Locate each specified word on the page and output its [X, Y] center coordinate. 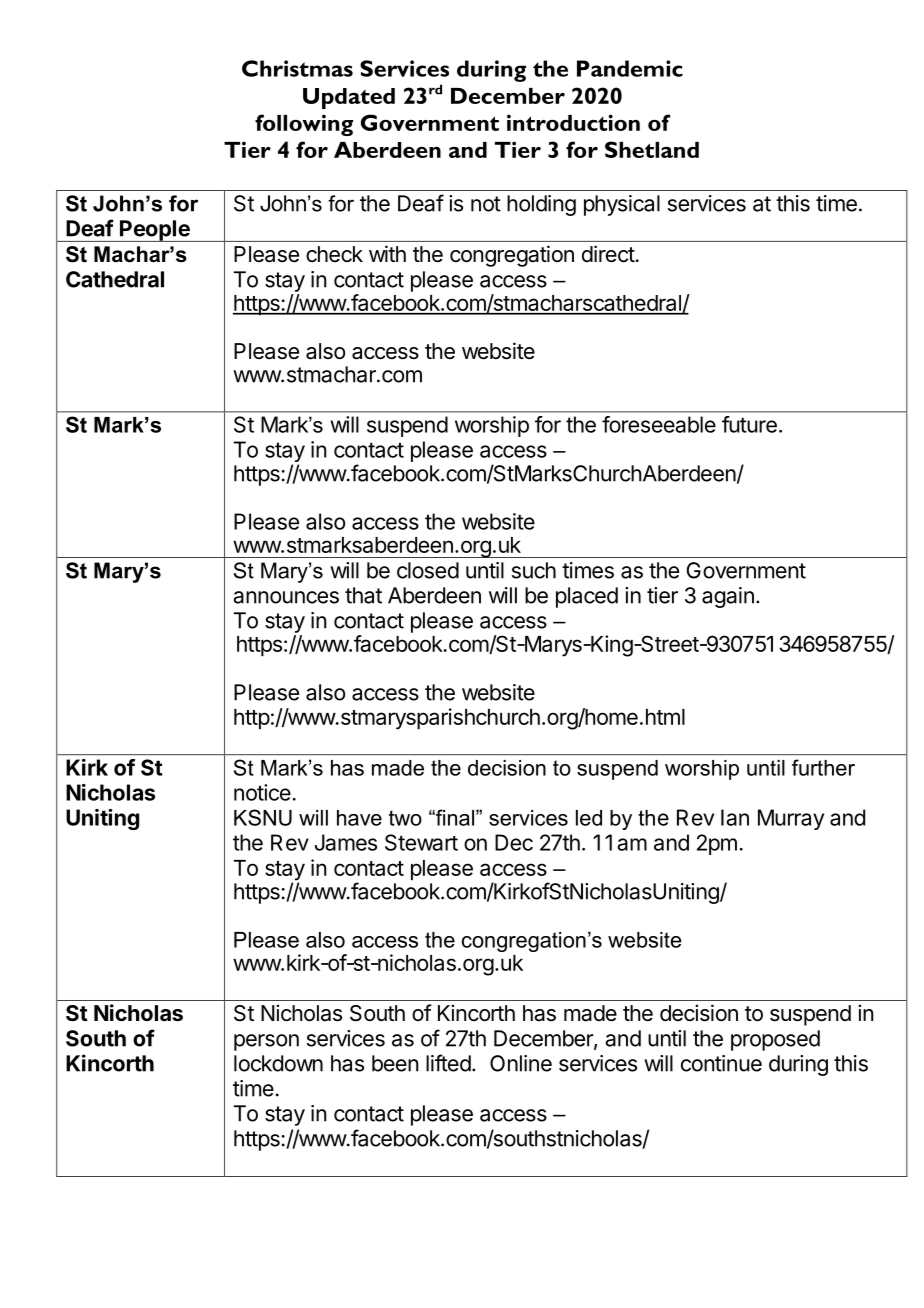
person [266, 1042]
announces [286, 597]
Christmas [297, 68]
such [534, 570]
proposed [775, 1040]
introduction [573, 122]
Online [521, 1063]
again [728, 597]
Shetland [652, 149]
